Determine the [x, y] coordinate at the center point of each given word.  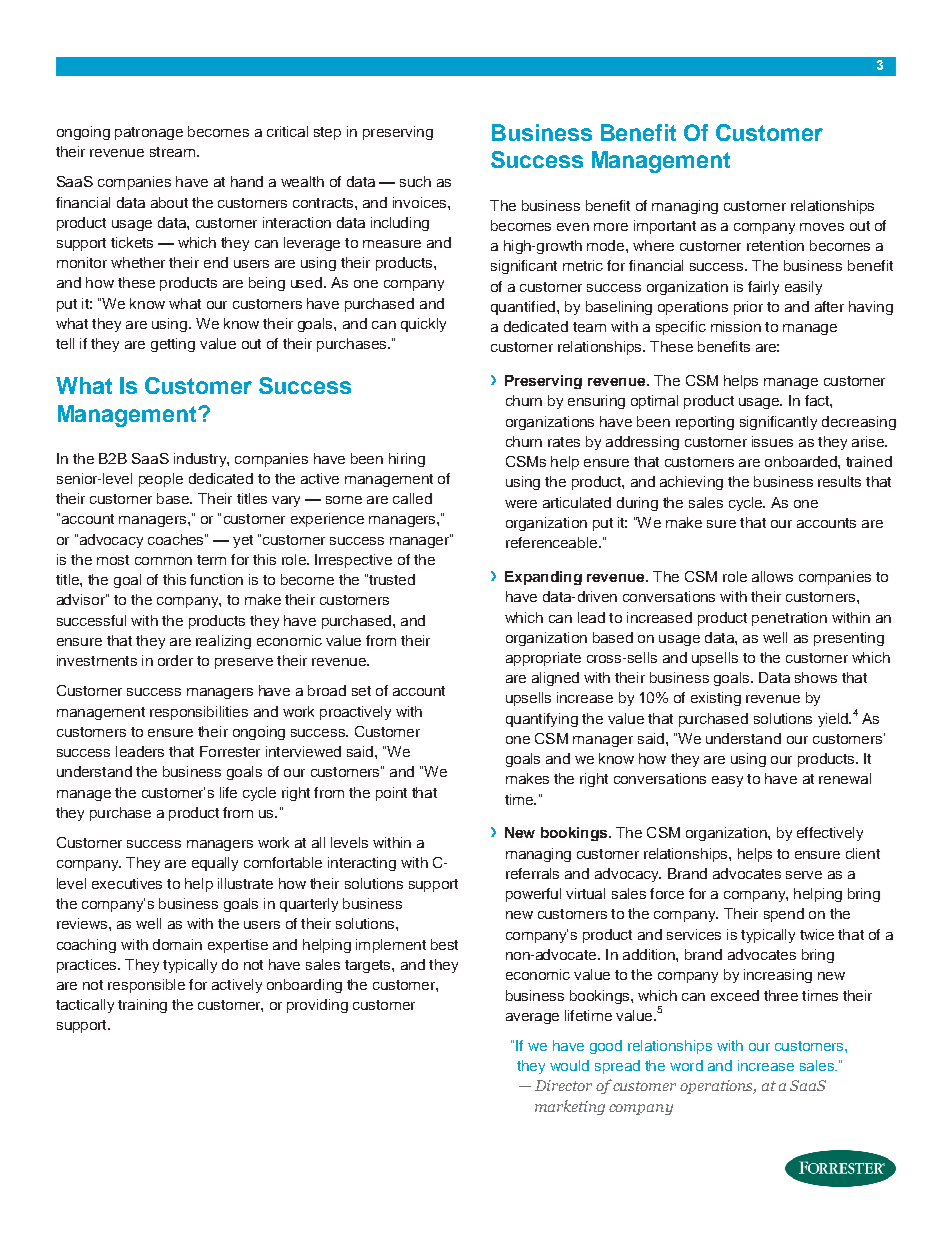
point [391, 794]
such [415, 181]
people [161, 480]
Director [563, 1085]
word [686, 1065]
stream [172, 152]
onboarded [802, 461]
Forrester [230, 751]
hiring [407, 460]
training [142, 1006]
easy [727, 781]
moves [822, 227]
